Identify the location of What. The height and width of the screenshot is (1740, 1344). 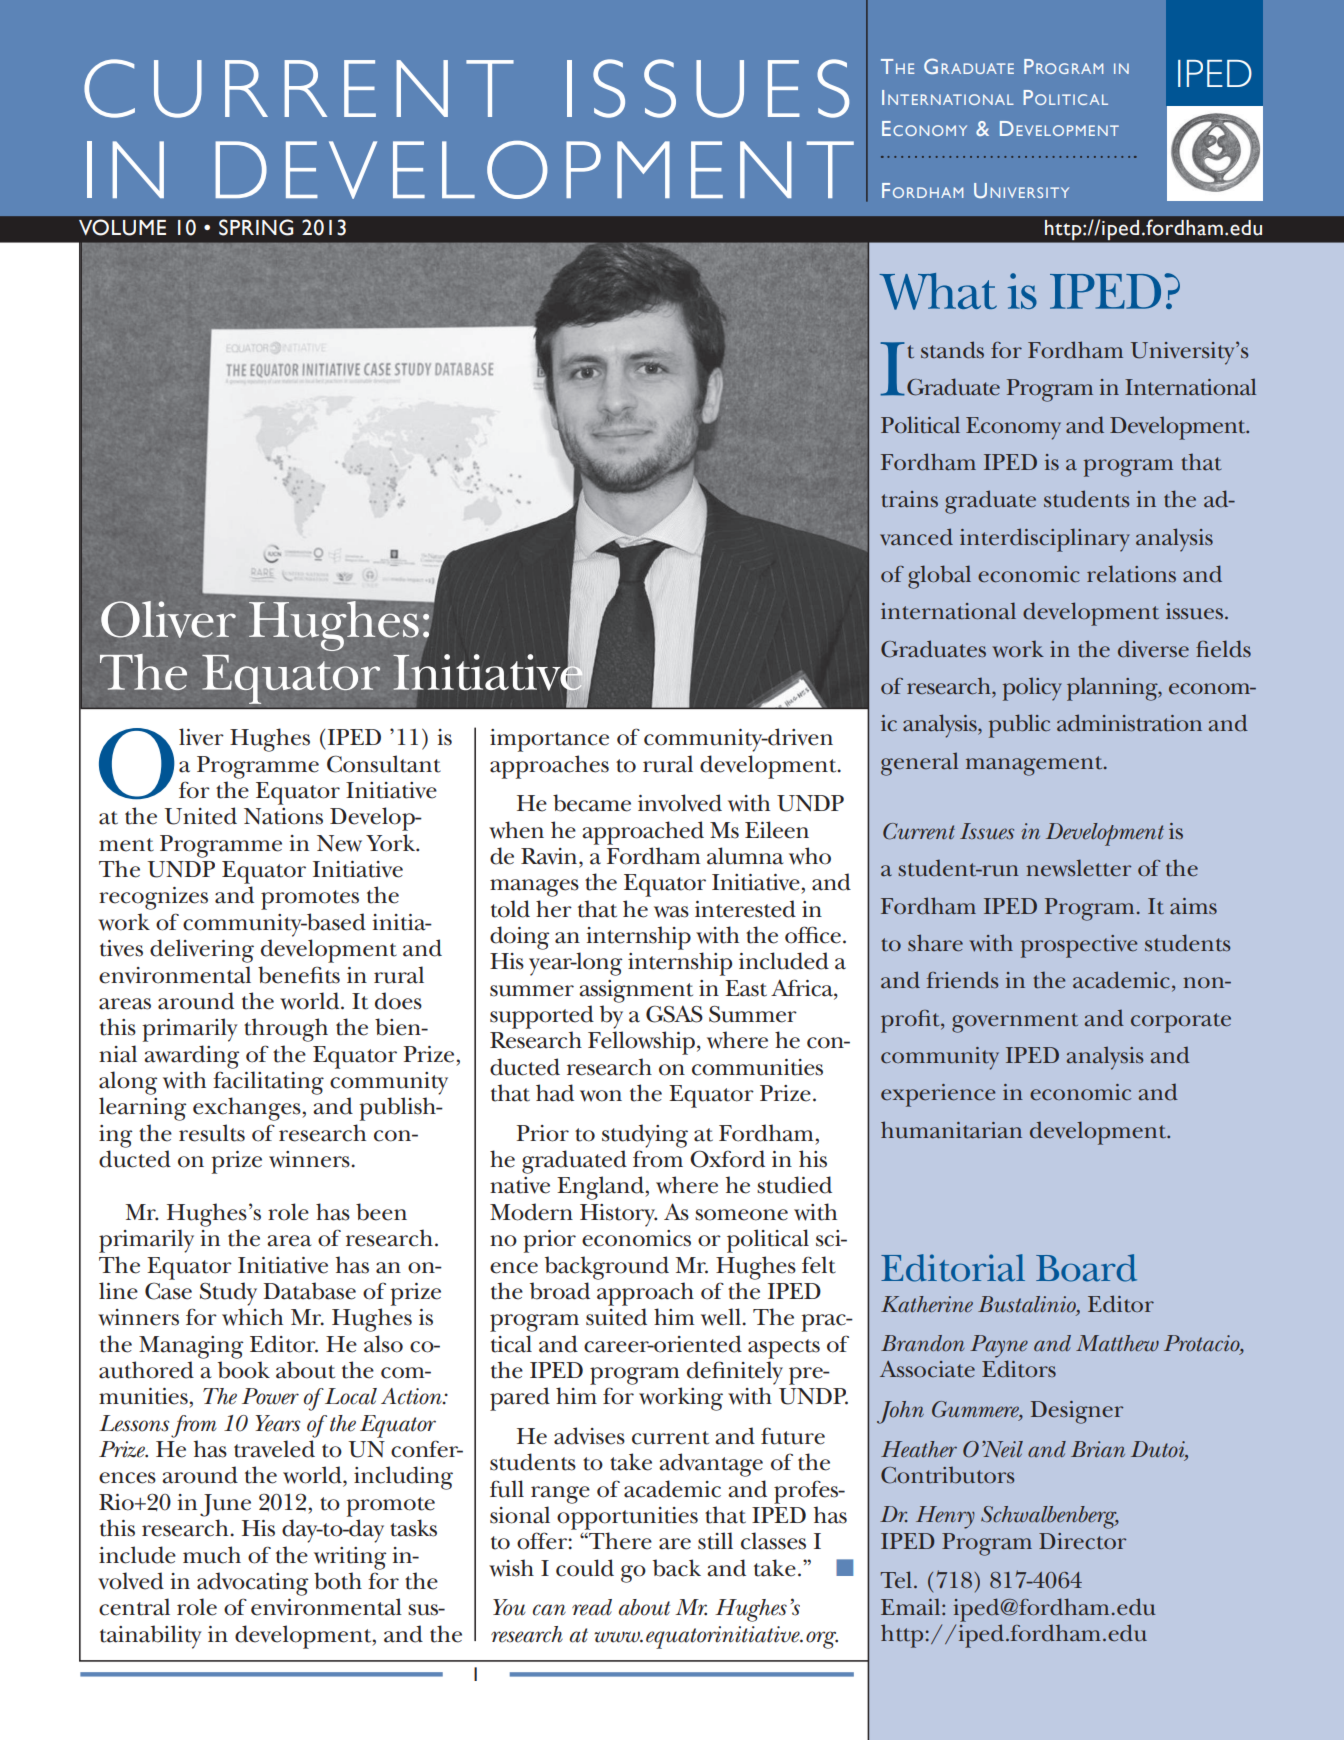
(938, 291).
